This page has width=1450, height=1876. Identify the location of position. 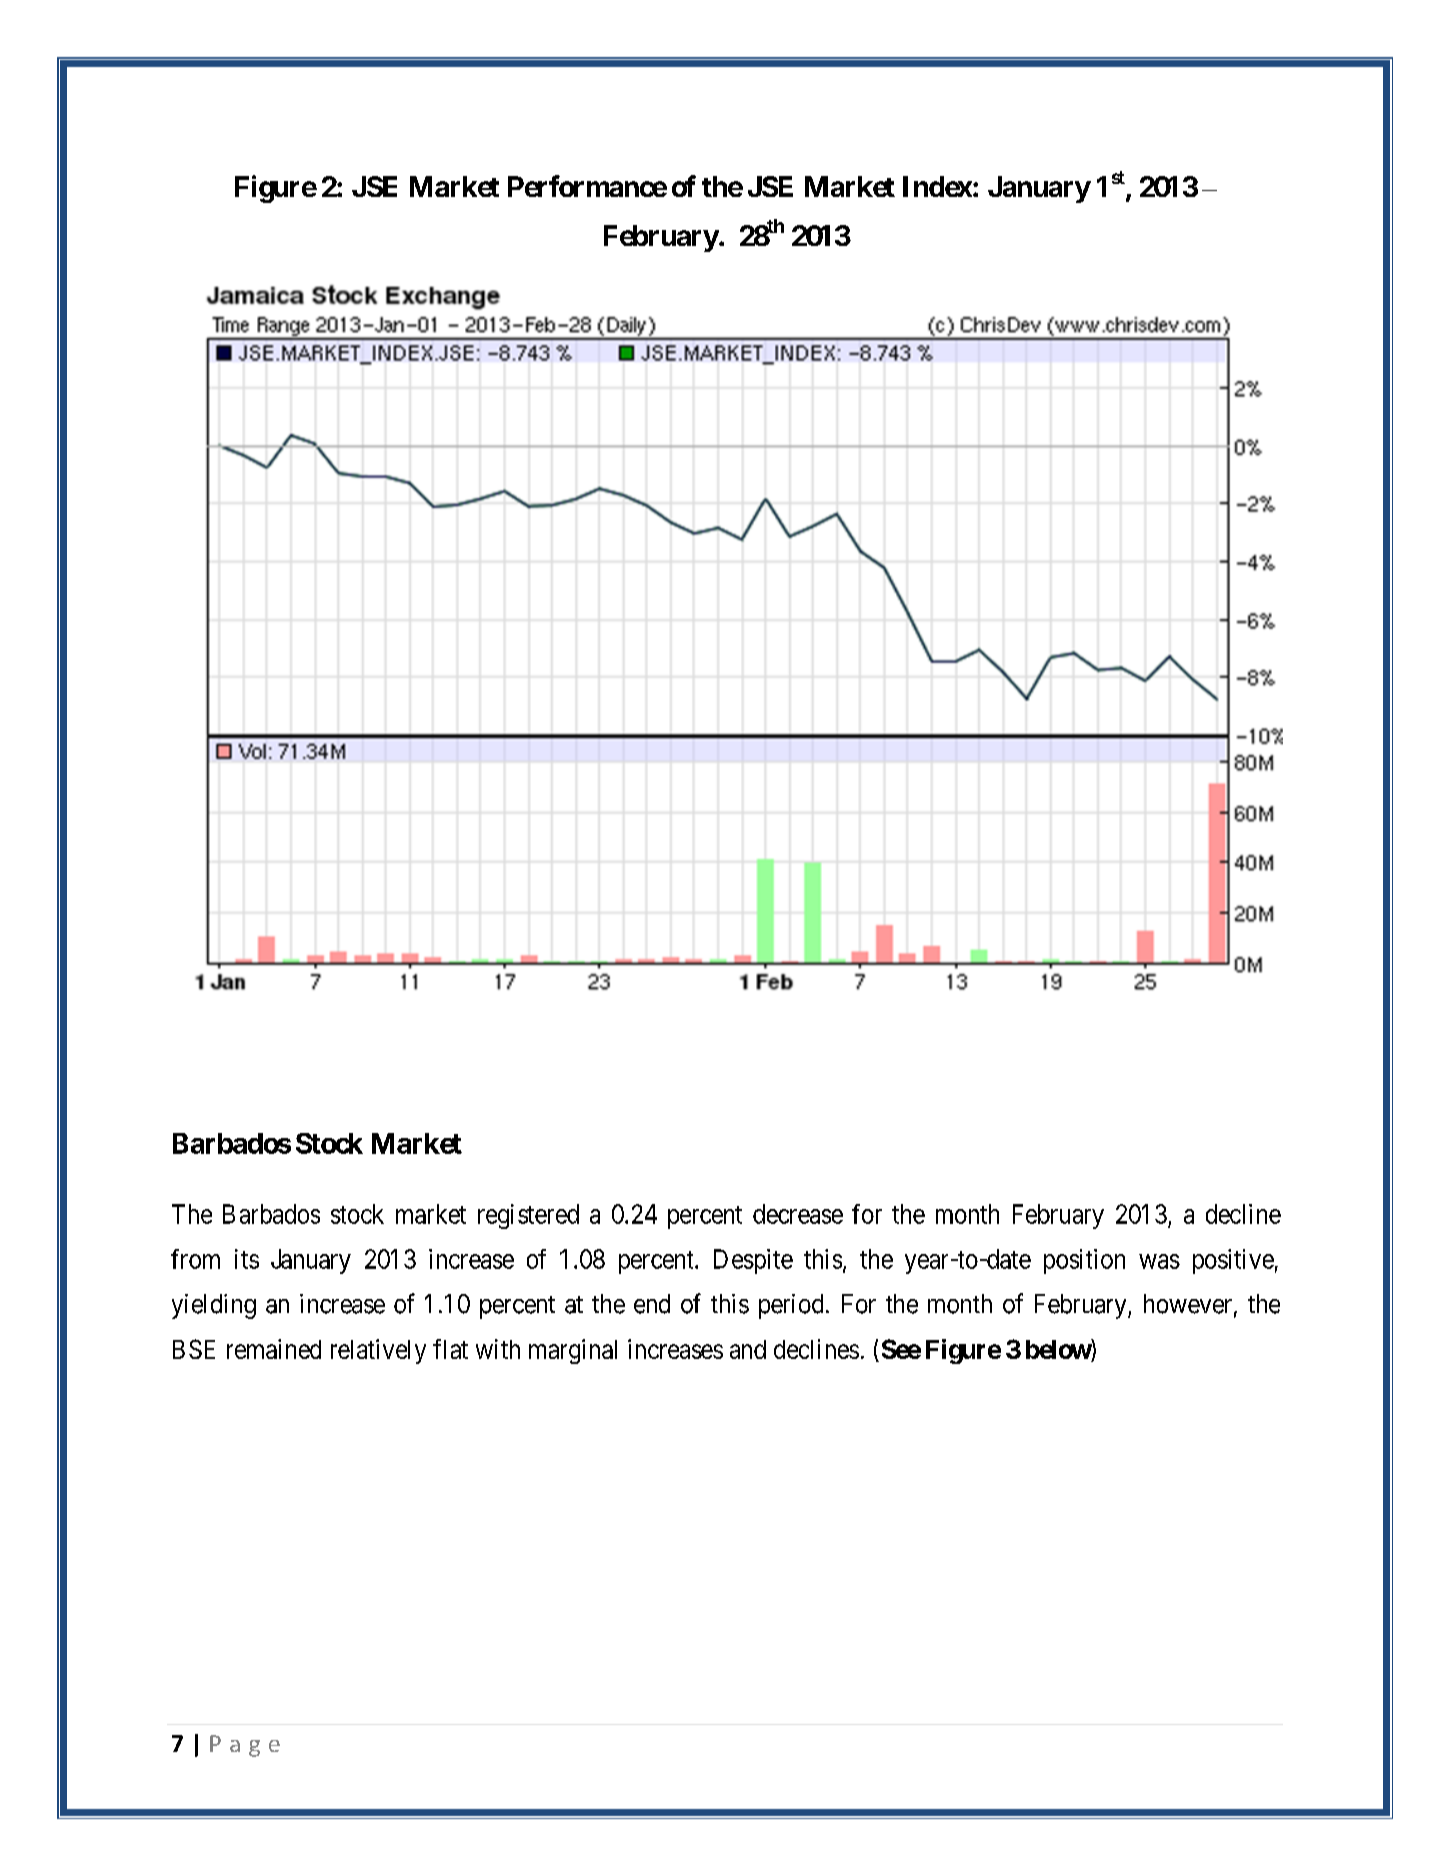
(1084, 1261).
